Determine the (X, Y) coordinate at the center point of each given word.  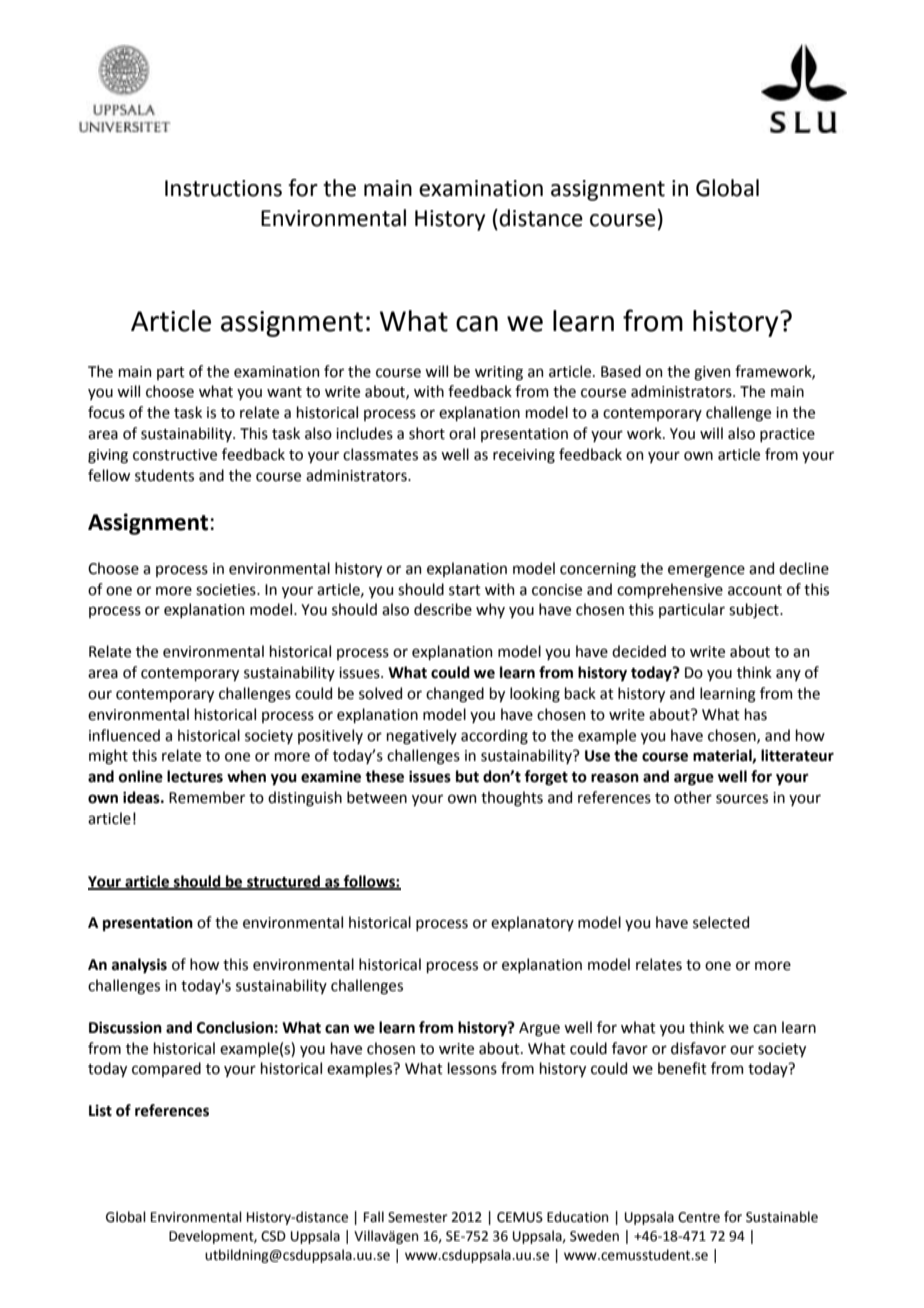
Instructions (223, 188)
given (712, 373)
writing (499, 373)
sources (742, 799)
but (467, 776)
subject (755, 610)
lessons (472, 1068)
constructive (175, 455)
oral (462, 433)
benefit (682, 1068)
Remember (207, 797)
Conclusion (235, 1027)
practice (787, 435)
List (100, 1111)
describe (443, 609)
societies (227, 590)
